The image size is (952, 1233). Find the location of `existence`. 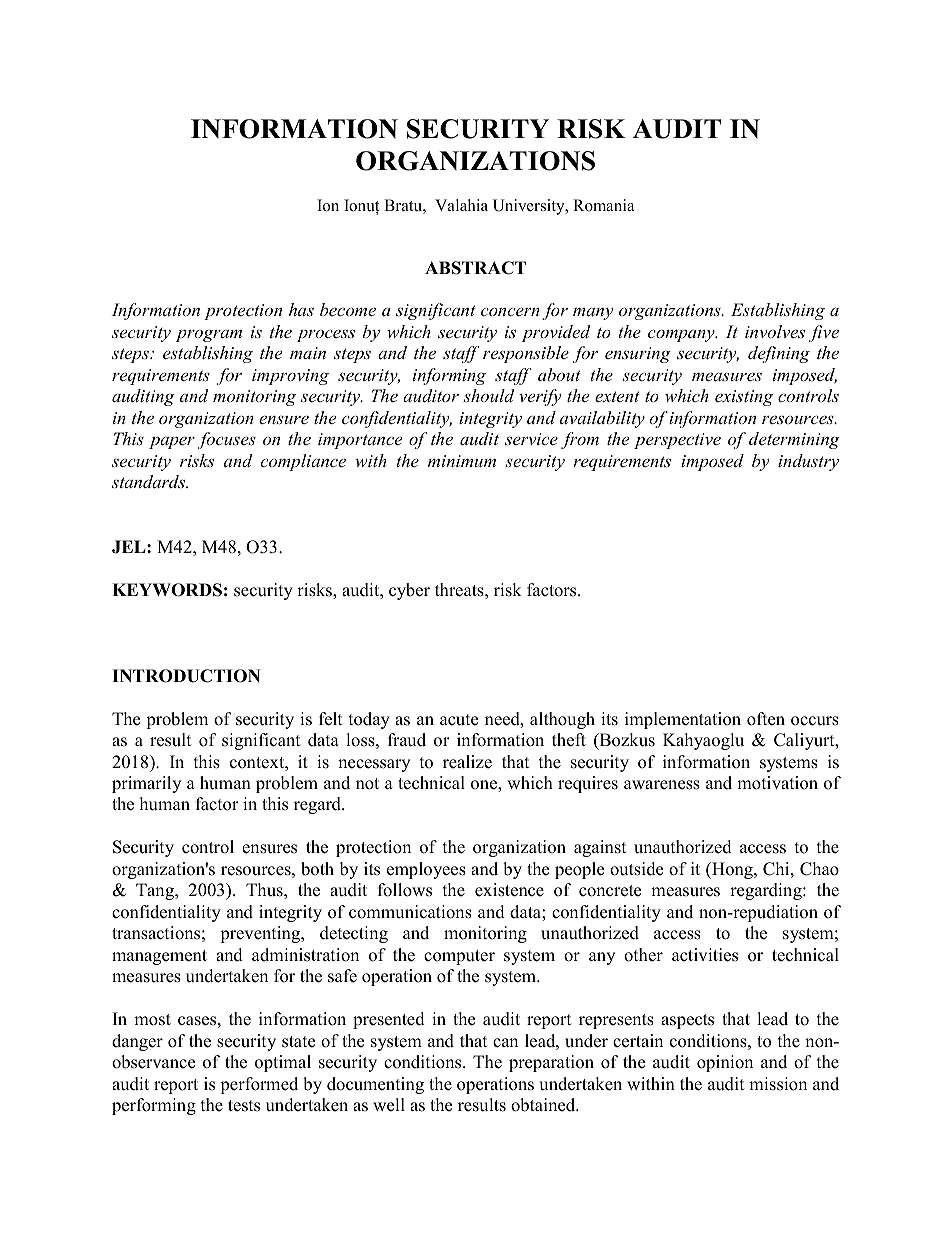

existence is located at coordinates (509, 890).
